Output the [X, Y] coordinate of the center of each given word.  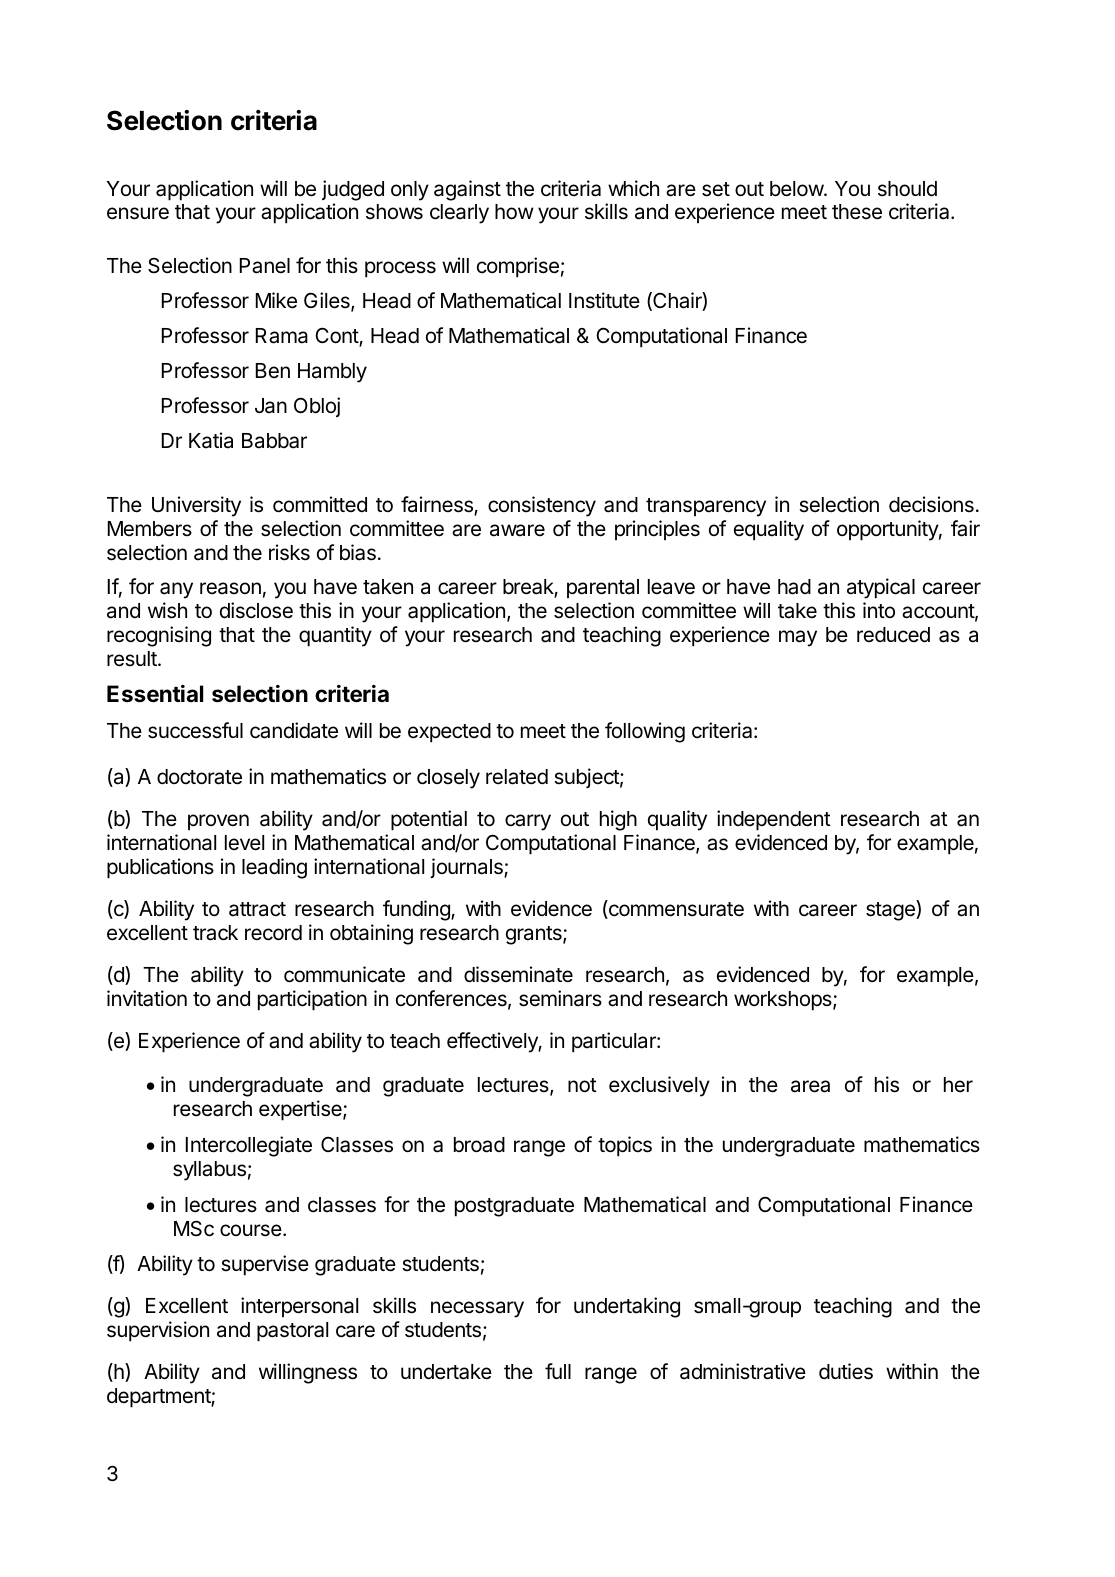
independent [774, 820]
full [558, 1371]
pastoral [292, 1332]
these [857, 212]
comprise [518, 267]
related [517, 777]
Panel [265, 266]
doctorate [199, 777]
